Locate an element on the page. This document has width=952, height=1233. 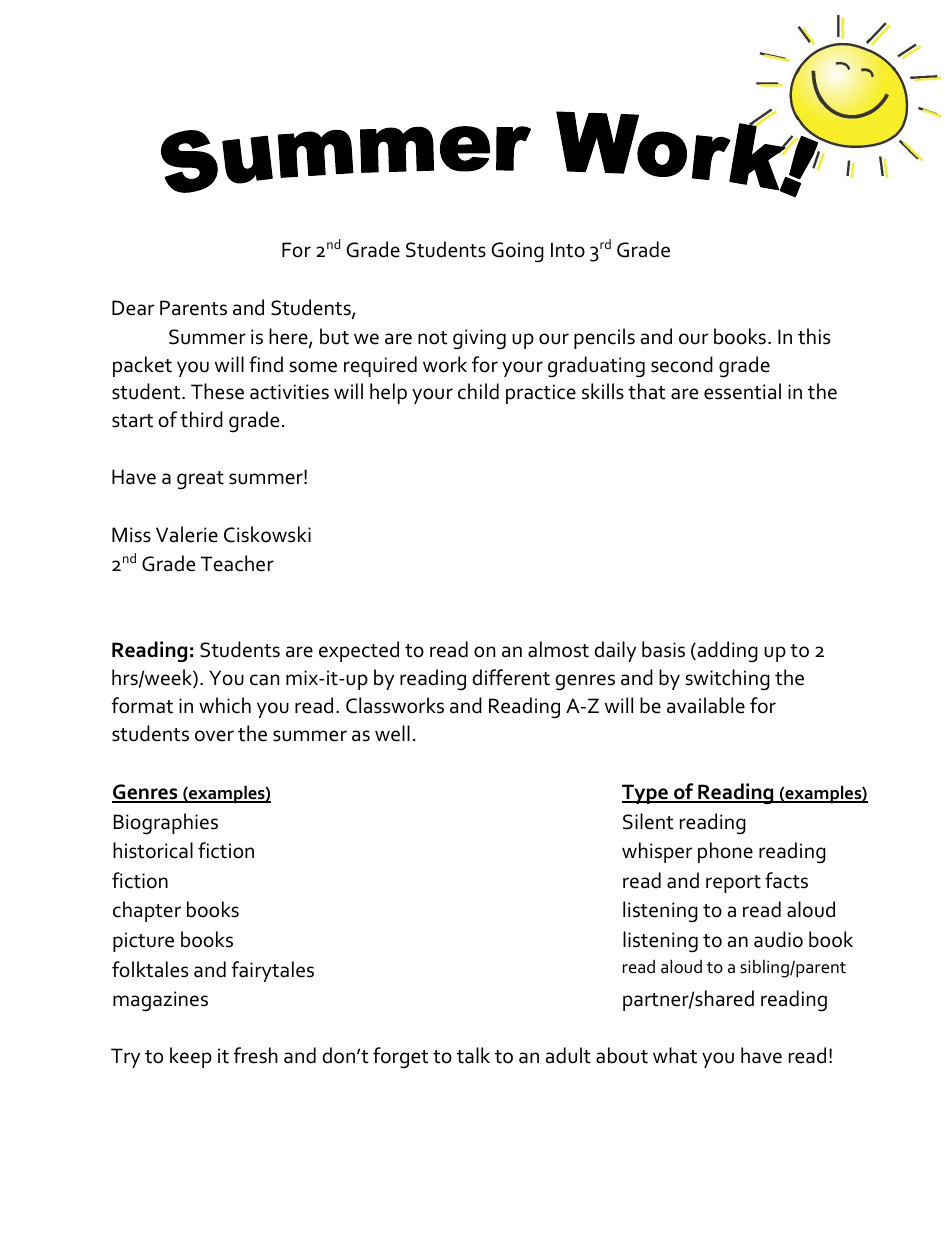
child is located at coordinates (478, 391).
